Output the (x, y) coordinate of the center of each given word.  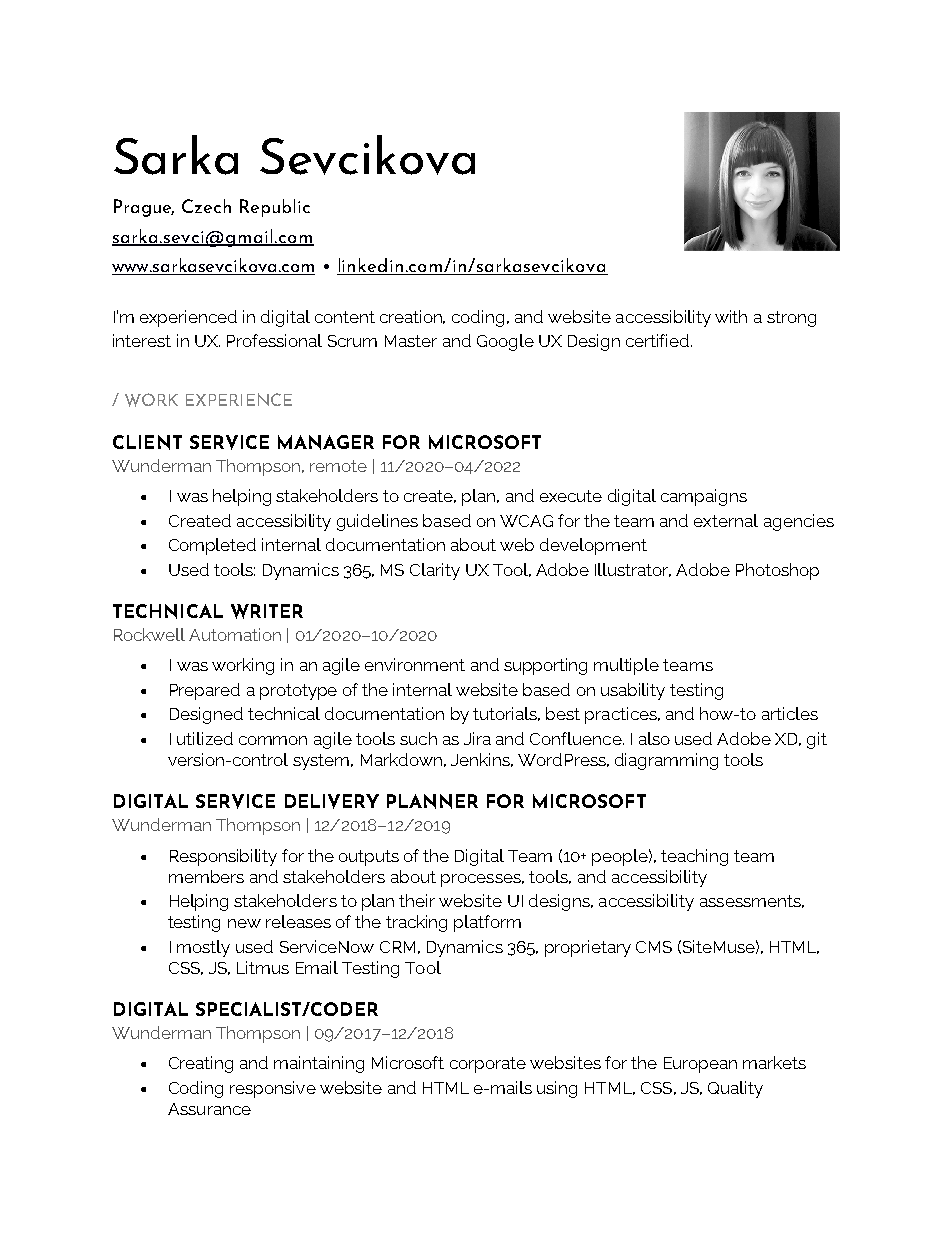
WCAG (526, 521)
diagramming (666, 761)
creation (412, 317)
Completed (212, 546)
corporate (488, 1065)
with (731, 316)
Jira (477, 738)
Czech (206, 206)
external (726, 520)
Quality (735, 1089)
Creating (201, 1064)
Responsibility (223, 857)
